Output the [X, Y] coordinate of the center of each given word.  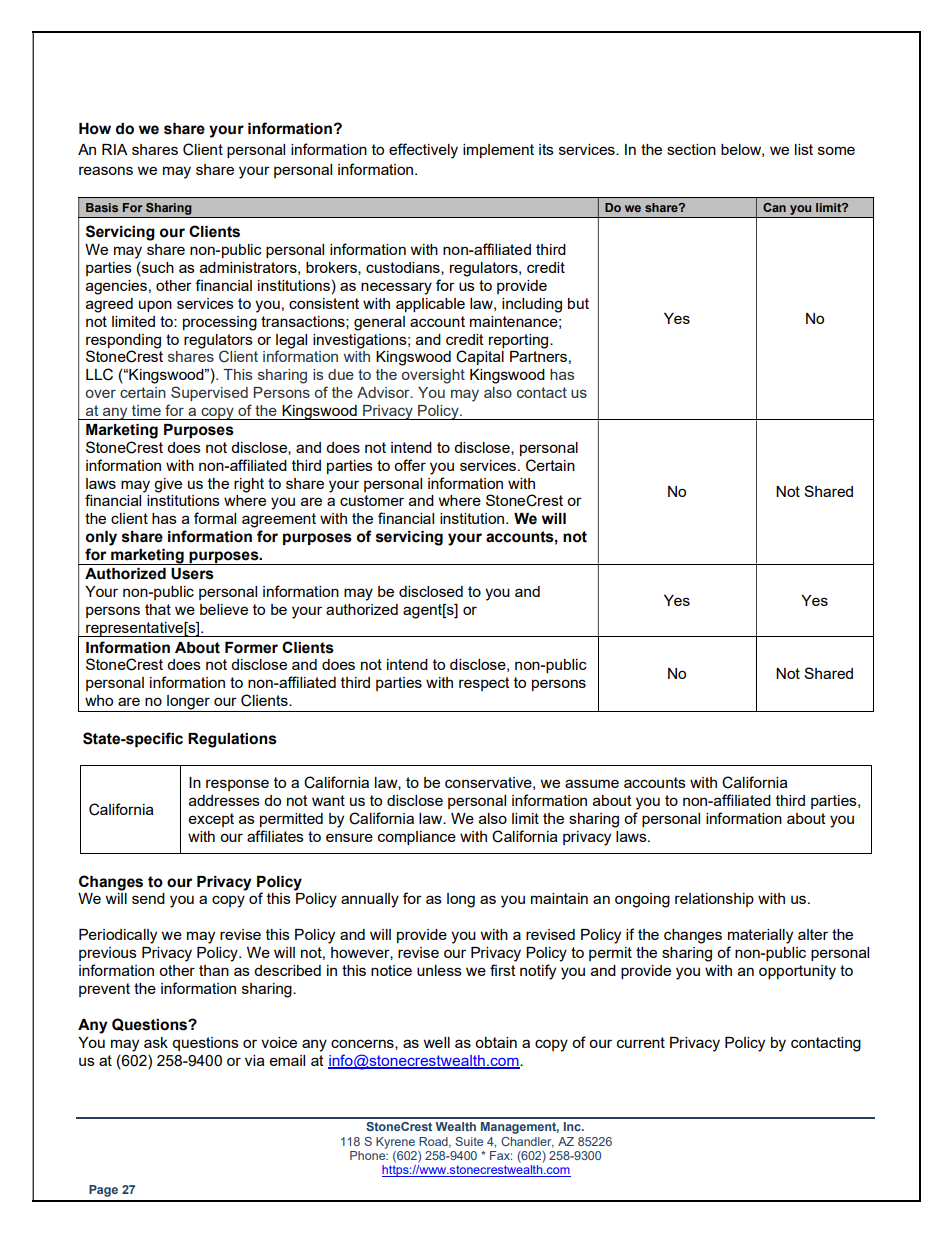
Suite [469, 1141]
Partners [538, 356]
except [211, 820]
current [641, 1042]
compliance [417, 838]
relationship [714, 900]
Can [774, 207]
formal [215, 518]
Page [103, 1191]
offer [410, 465]
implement [498, 151]
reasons [106, 170]
